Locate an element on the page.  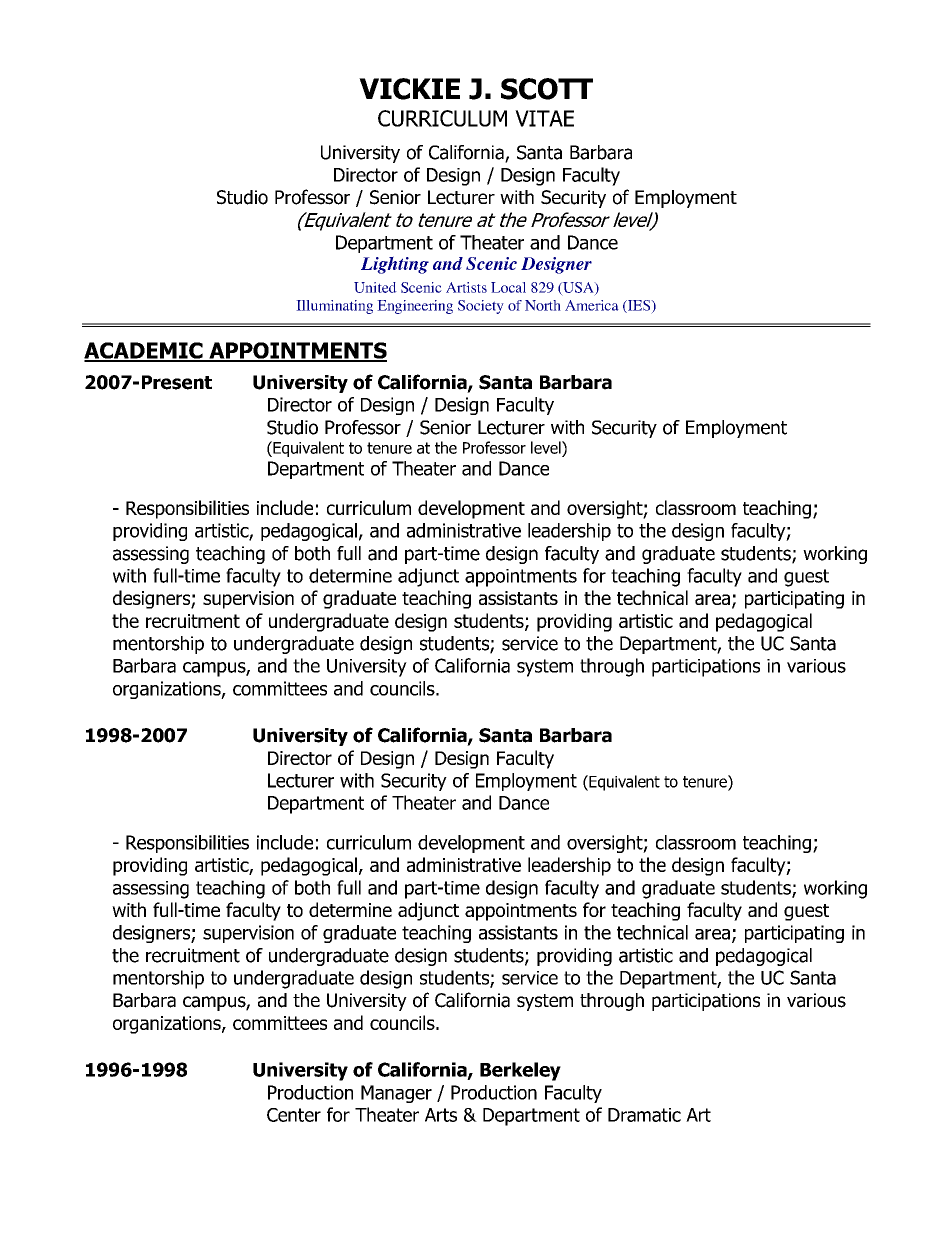
Arts is located at coordinates (441, 1115).
